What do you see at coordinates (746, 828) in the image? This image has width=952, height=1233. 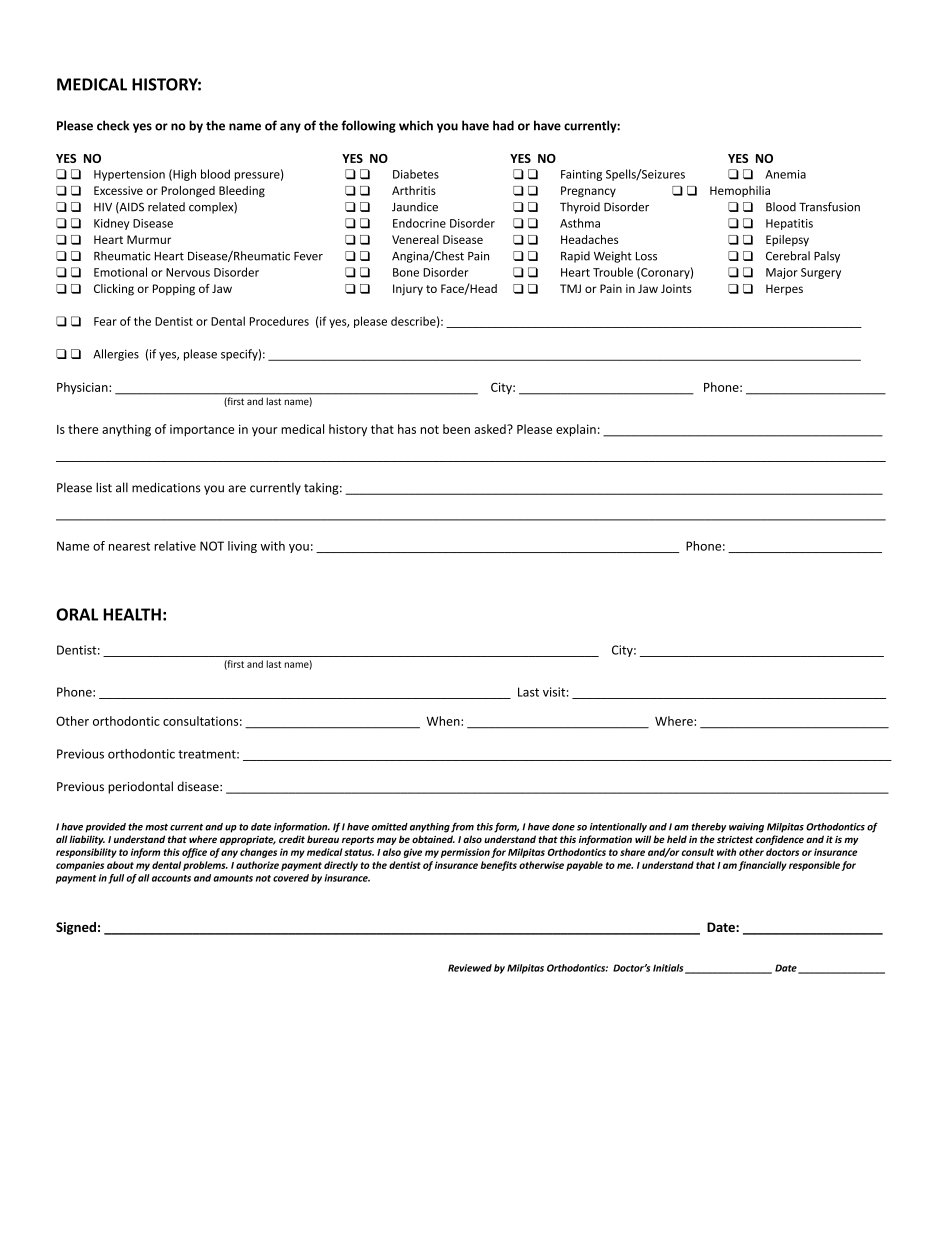 I see `waiving` at bounding box center [746, 828].
